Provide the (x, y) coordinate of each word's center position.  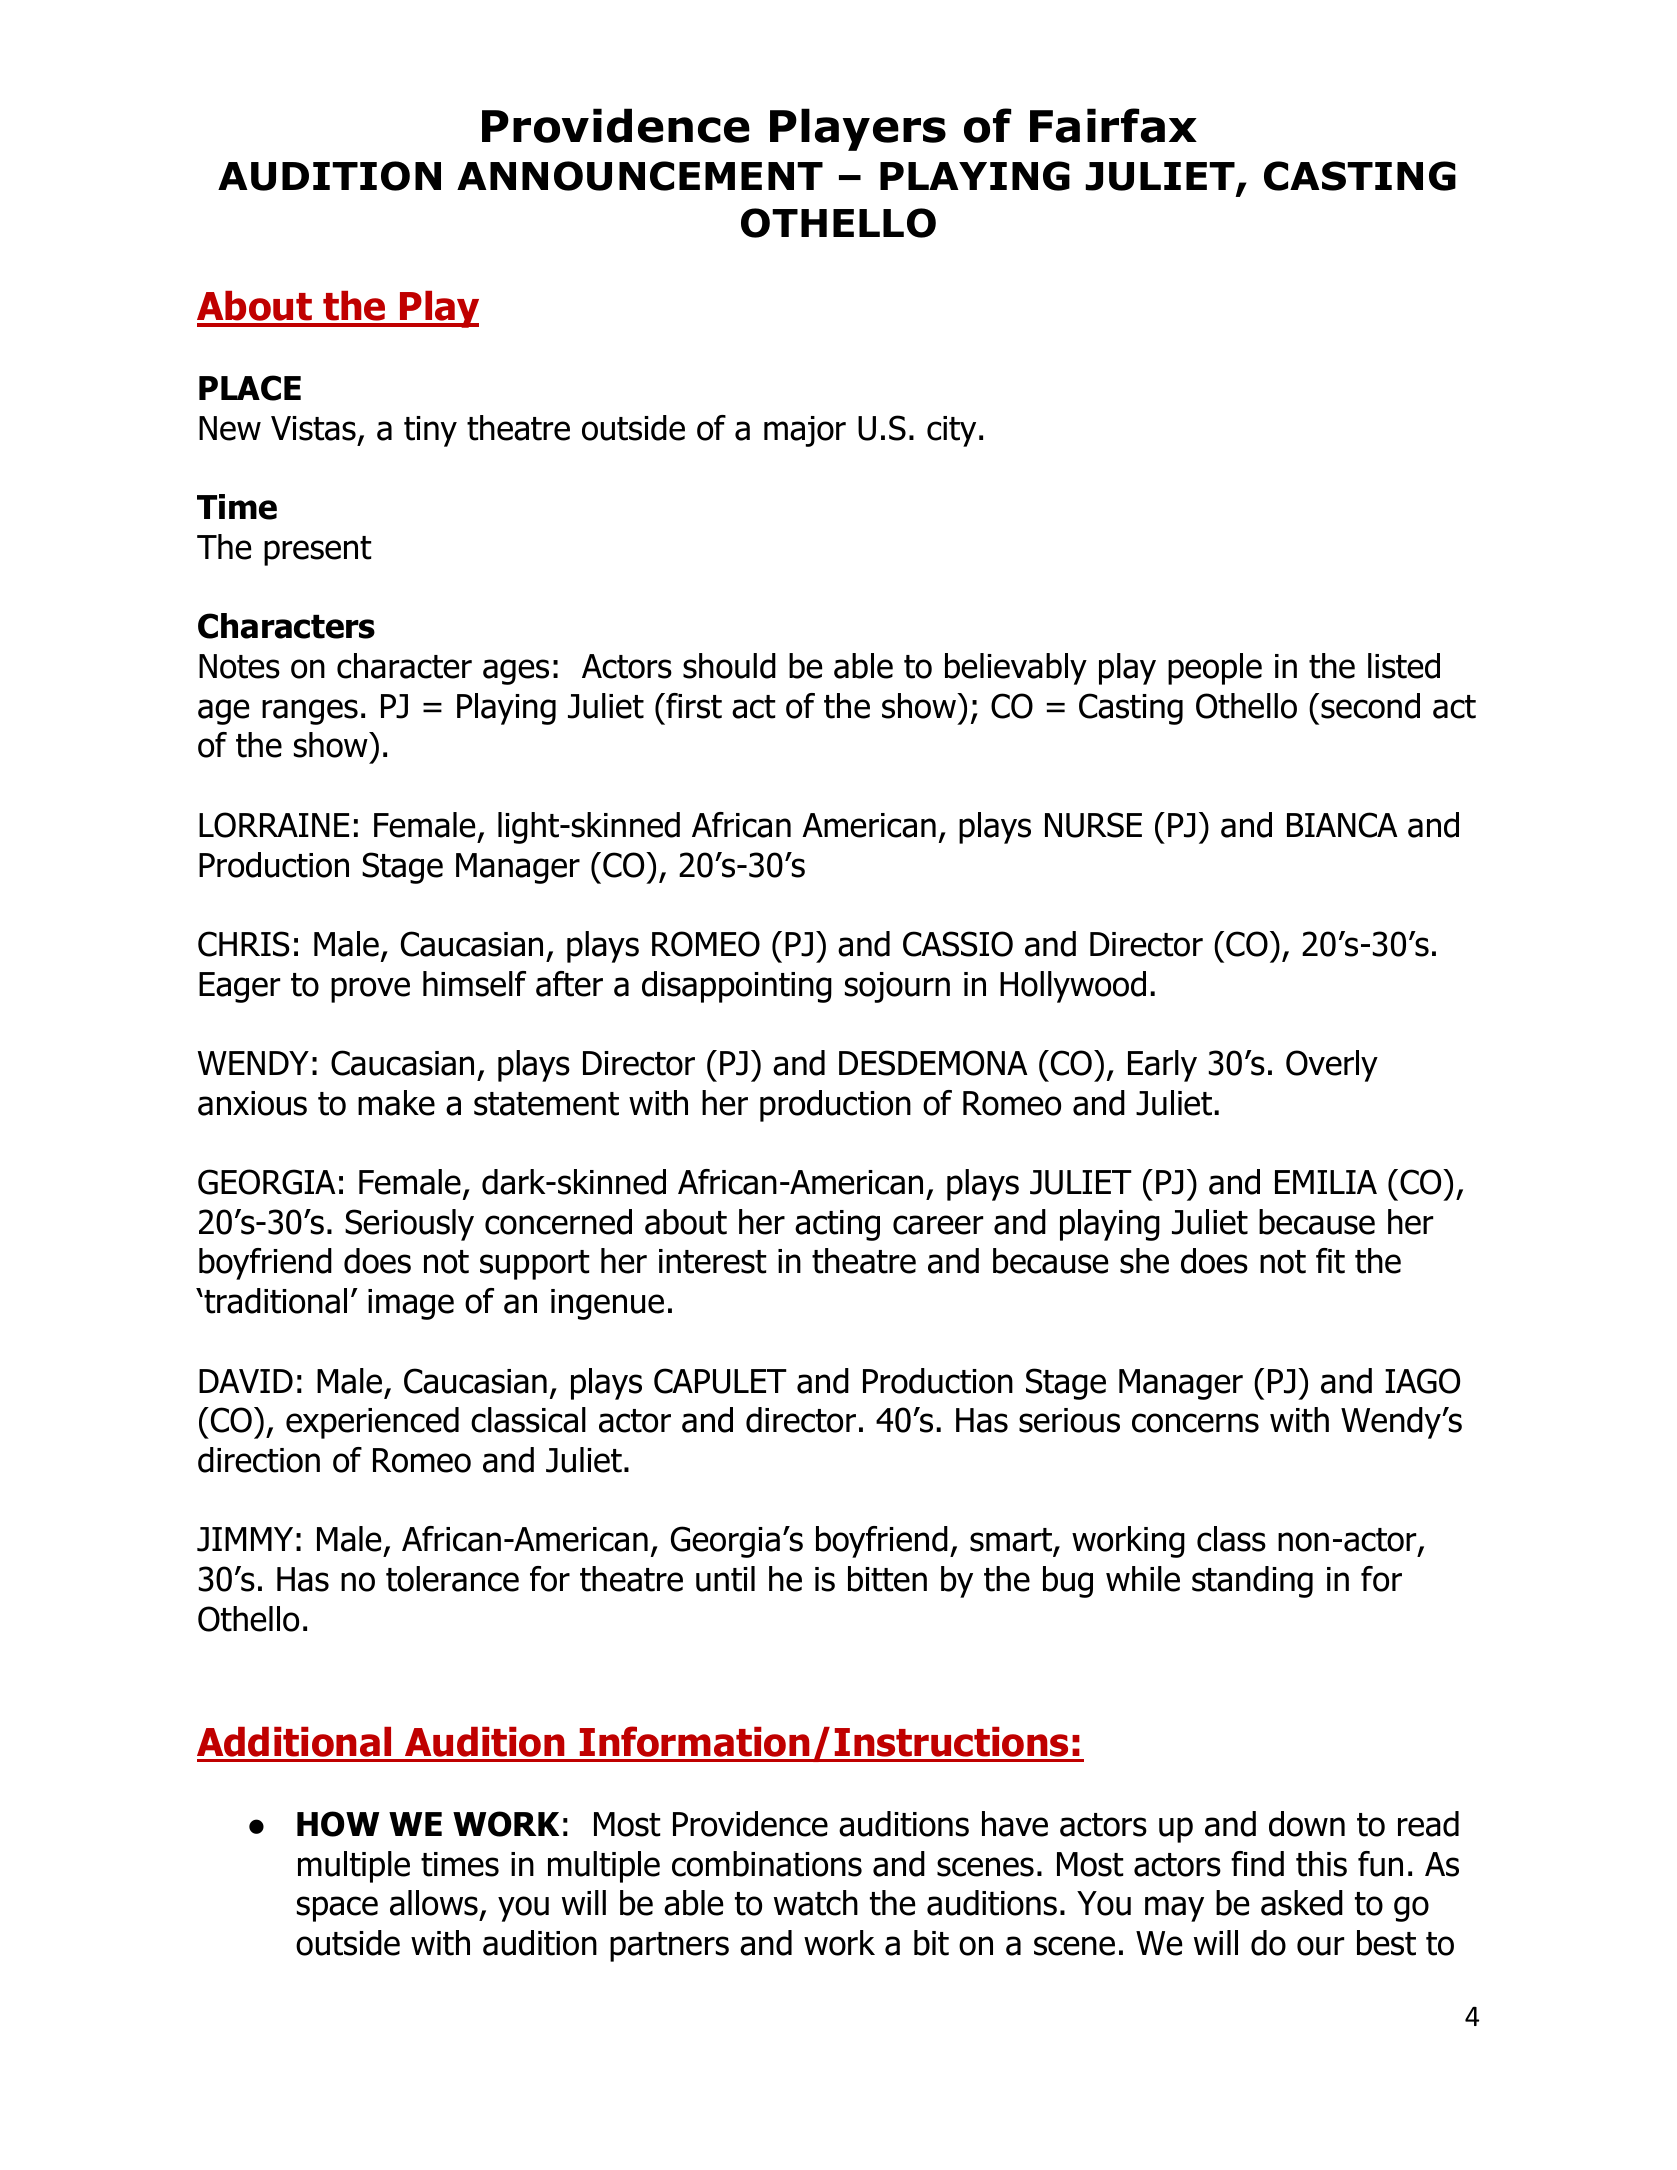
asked (1302, 1903)
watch (816, 1903)
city (951, 431)
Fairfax (1113, 125)
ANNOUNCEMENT (640, 176)
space (337, 1909)
